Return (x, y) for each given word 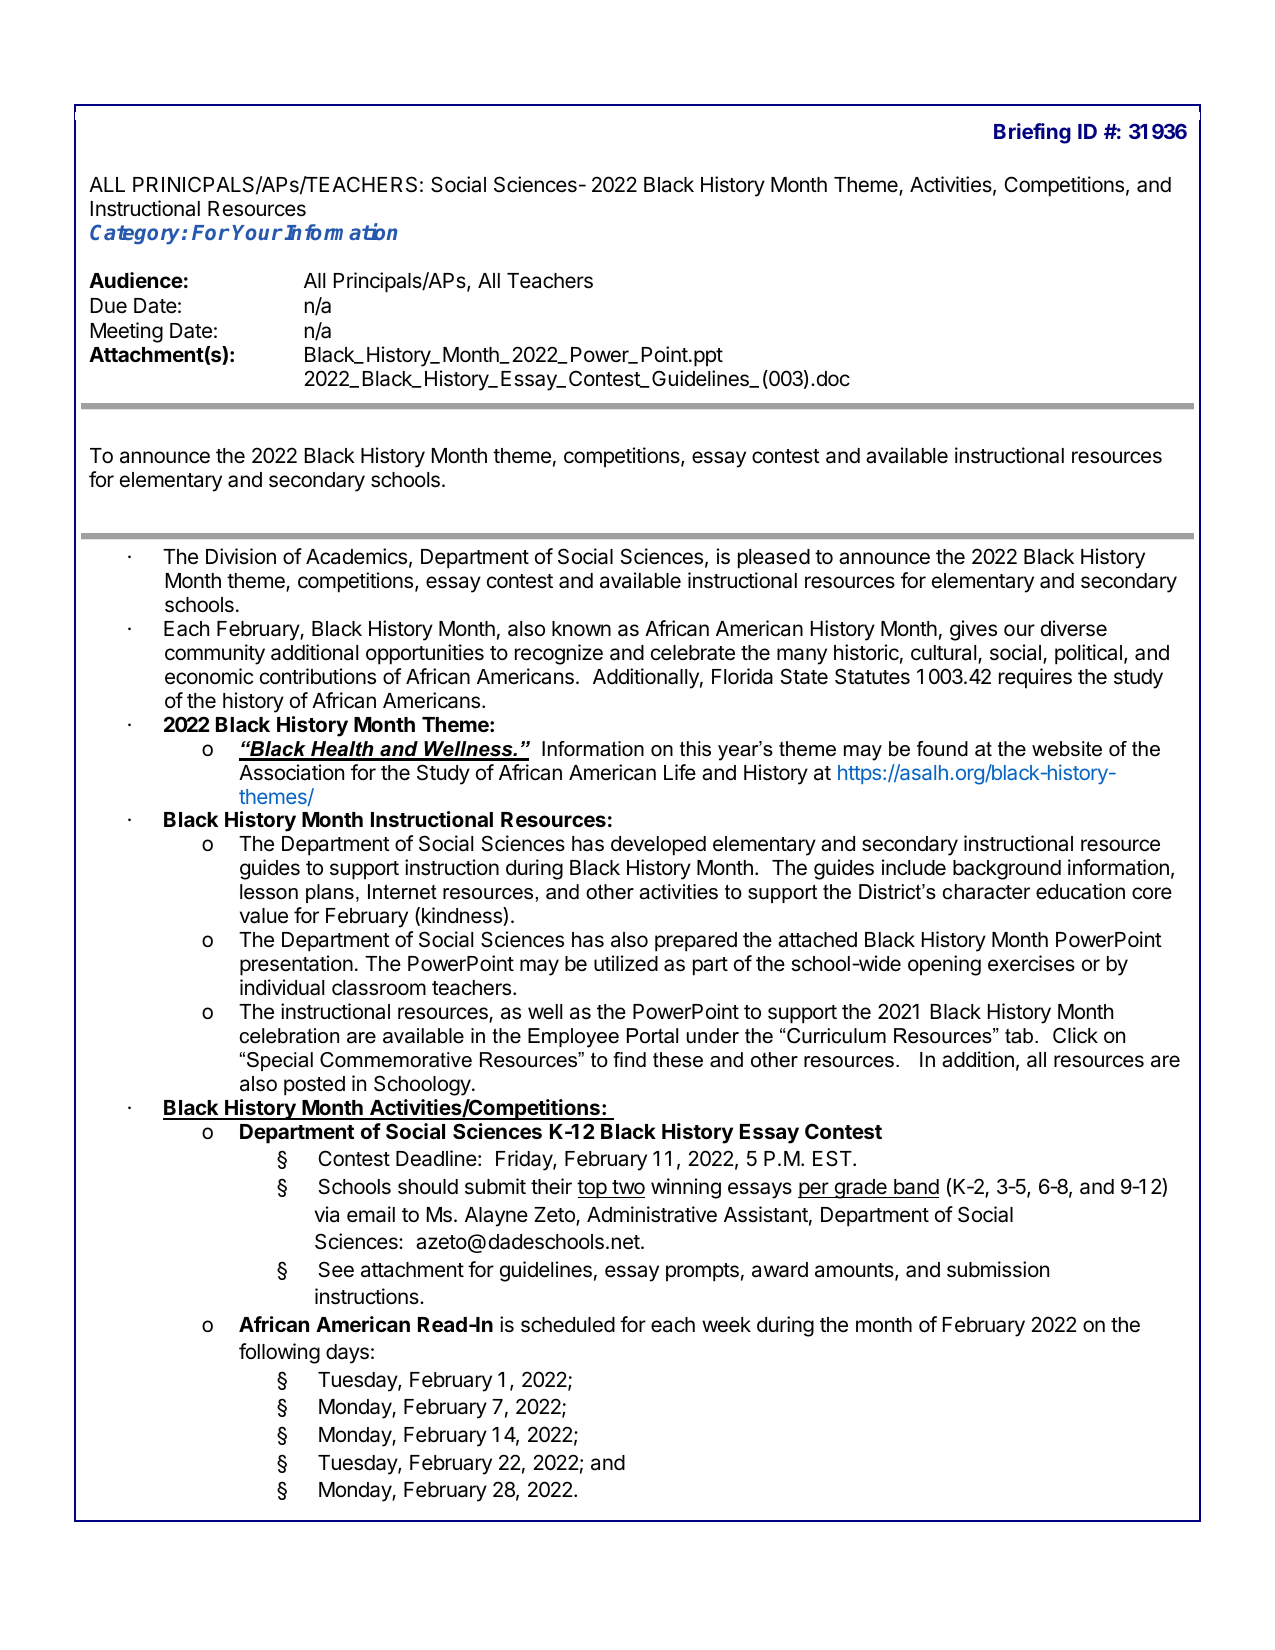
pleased (774, 559)
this (695, 749)
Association (291, 772)
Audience (136, 280)
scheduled (568, 1325)
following (279, 1353)
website (1067, 749)
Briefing (1032, 133)
